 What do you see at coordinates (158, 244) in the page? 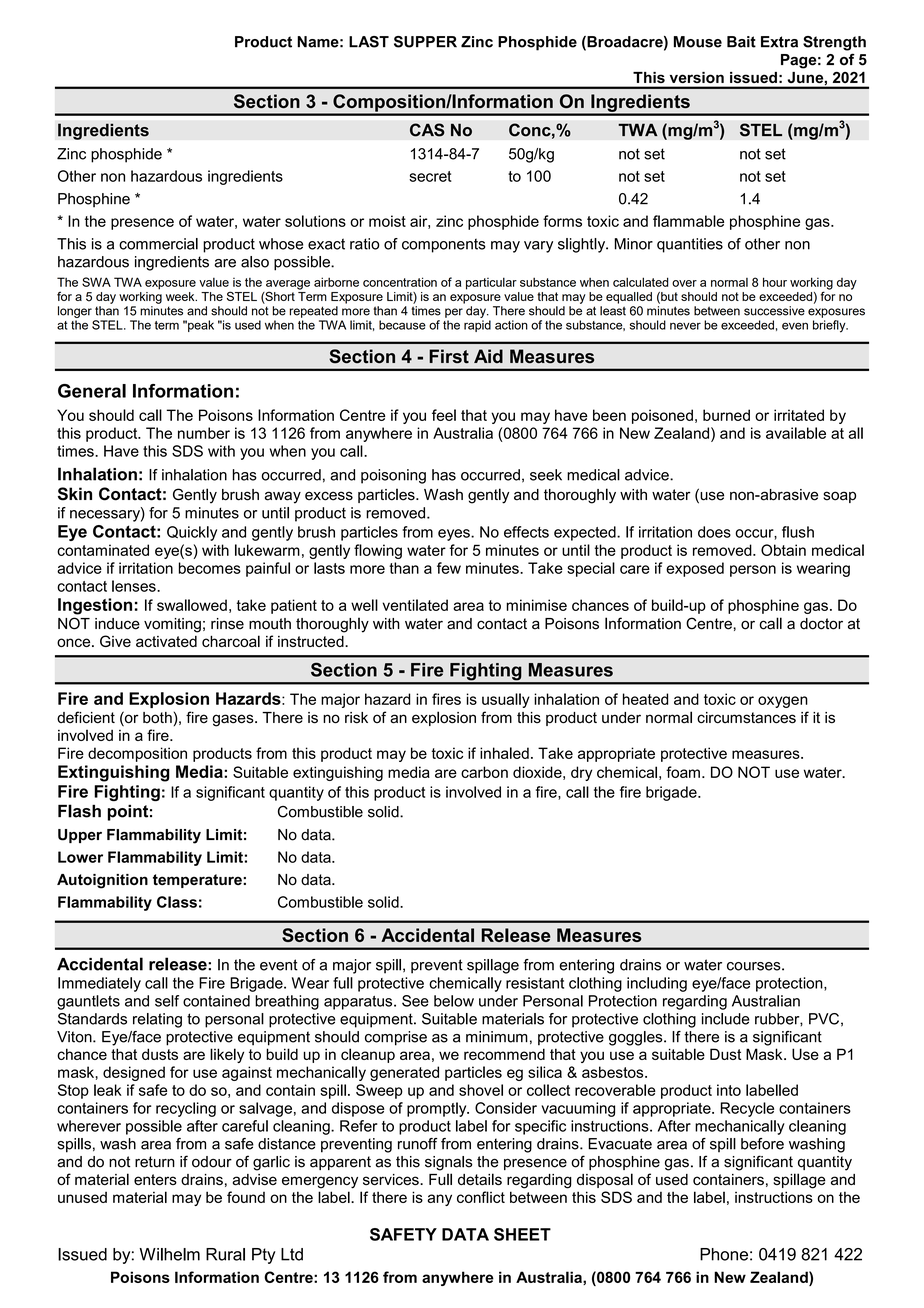
I see `commercial` at bounding box center [158, 244].
